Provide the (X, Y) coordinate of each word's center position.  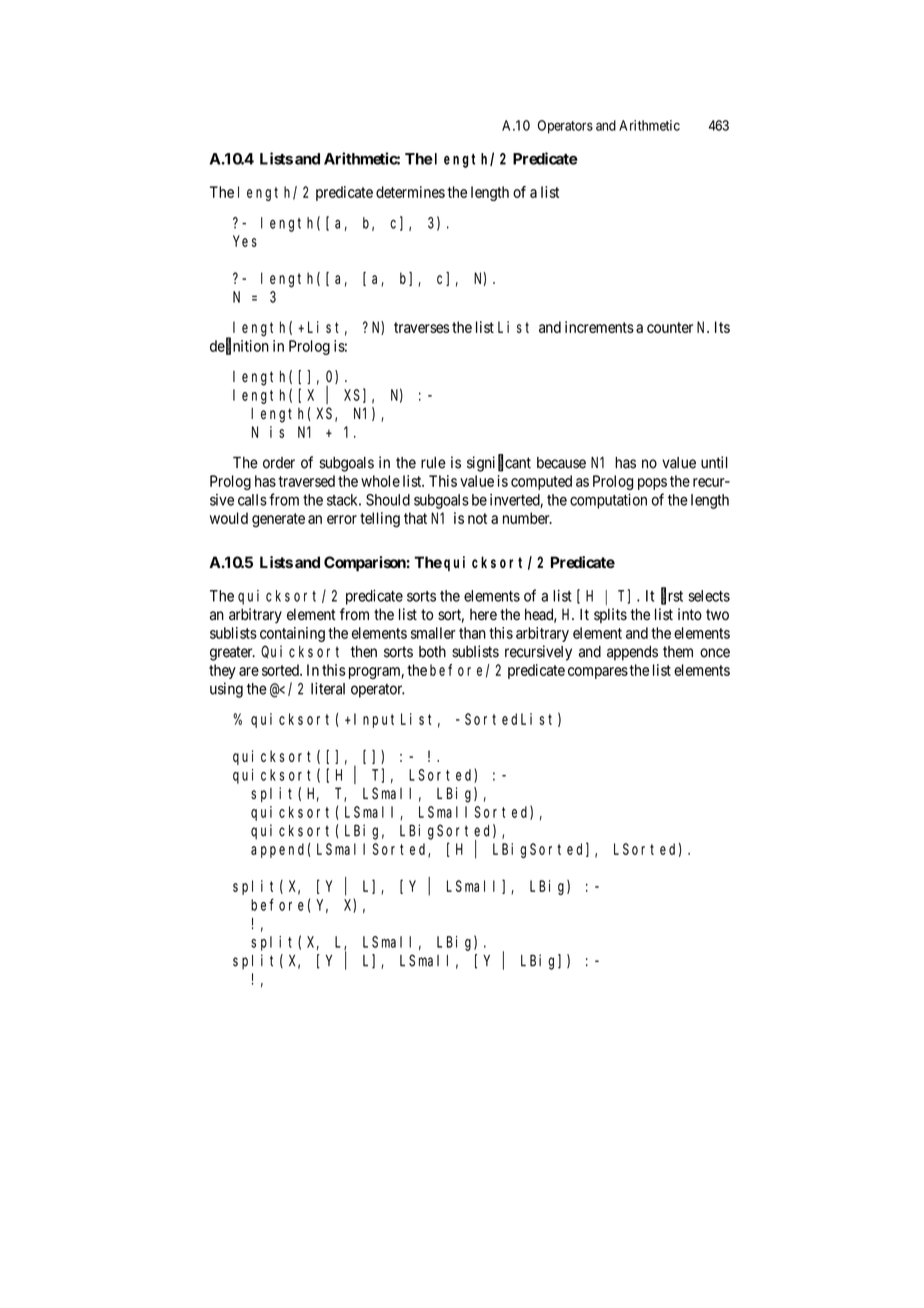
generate (278, 520)
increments (599, 327)
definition (239, 346)
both (432, 652)
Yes (245, 241)
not (477, 518)
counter (670, 327)
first (672, 596)
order (279, 463)
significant (499, 463)
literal (328, 688)
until (714, 462)
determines (410, 192)
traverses (422, 327)
